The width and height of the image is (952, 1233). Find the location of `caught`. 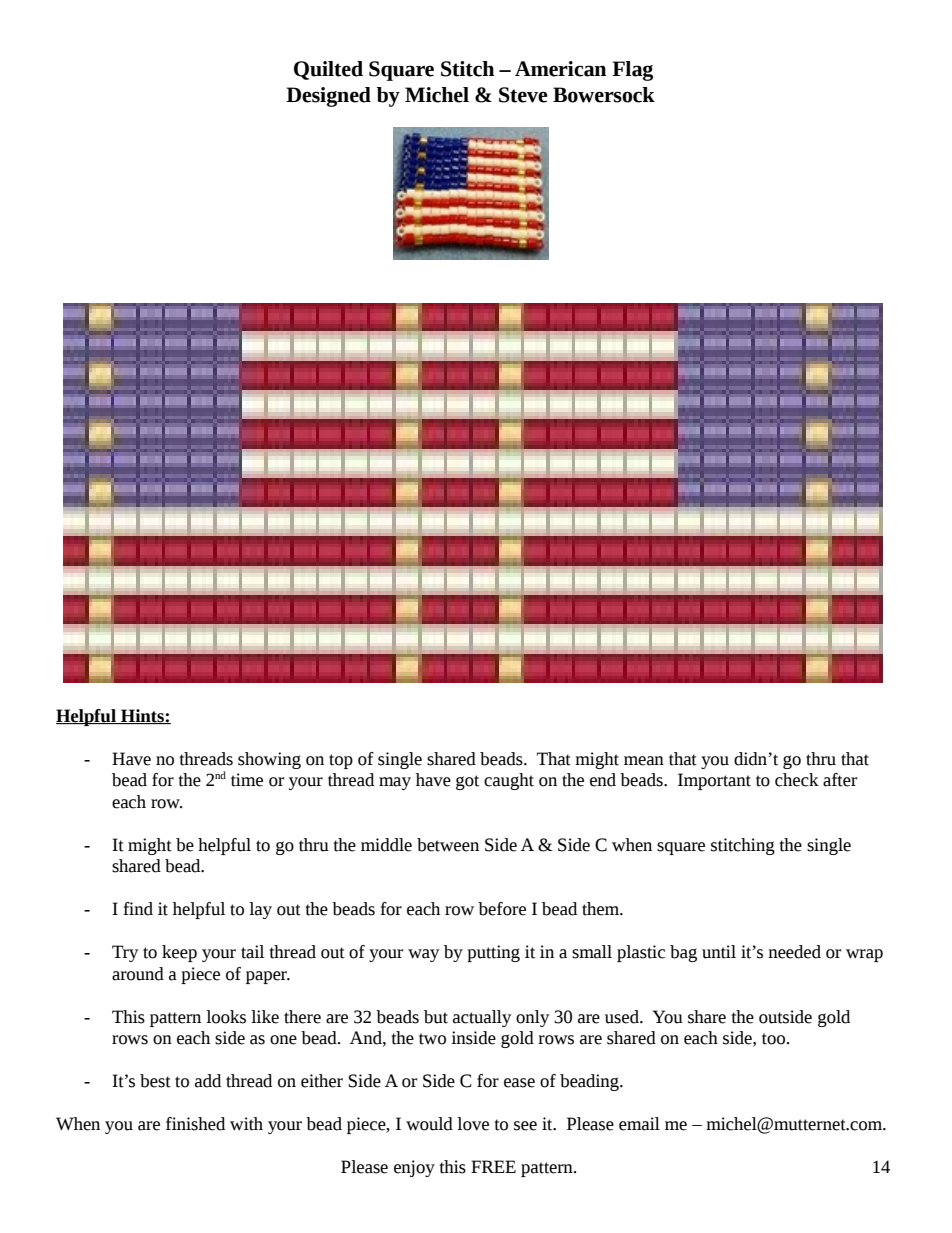

caught is located at coordinates (509, 781).
